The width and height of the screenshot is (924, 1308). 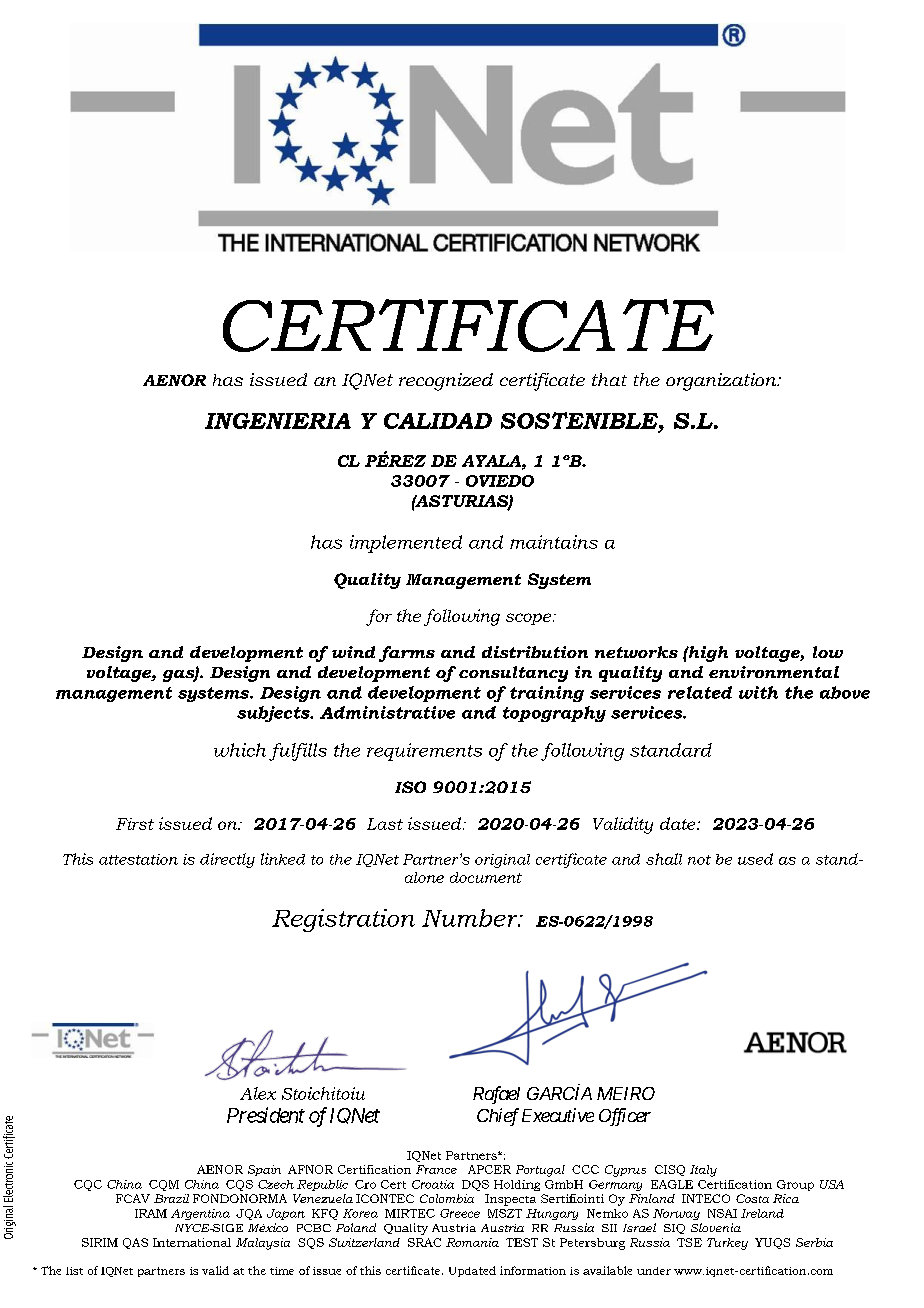 What do you see at coordinates (192, 1242) in the screenshot?
I see `International` at bounding box center [192, 1242].
